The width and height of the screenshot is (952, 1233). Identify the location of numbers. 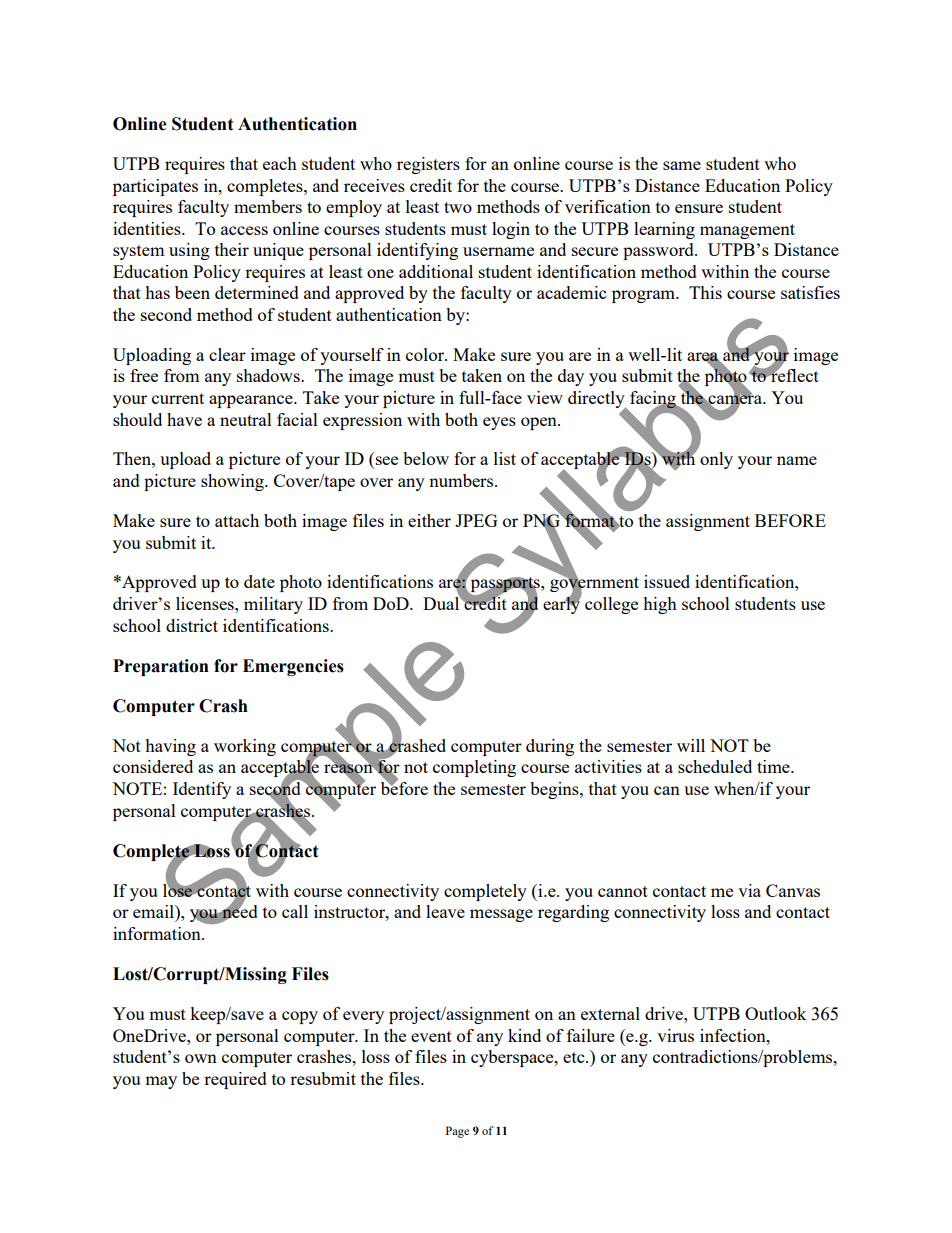
(462, 480).
